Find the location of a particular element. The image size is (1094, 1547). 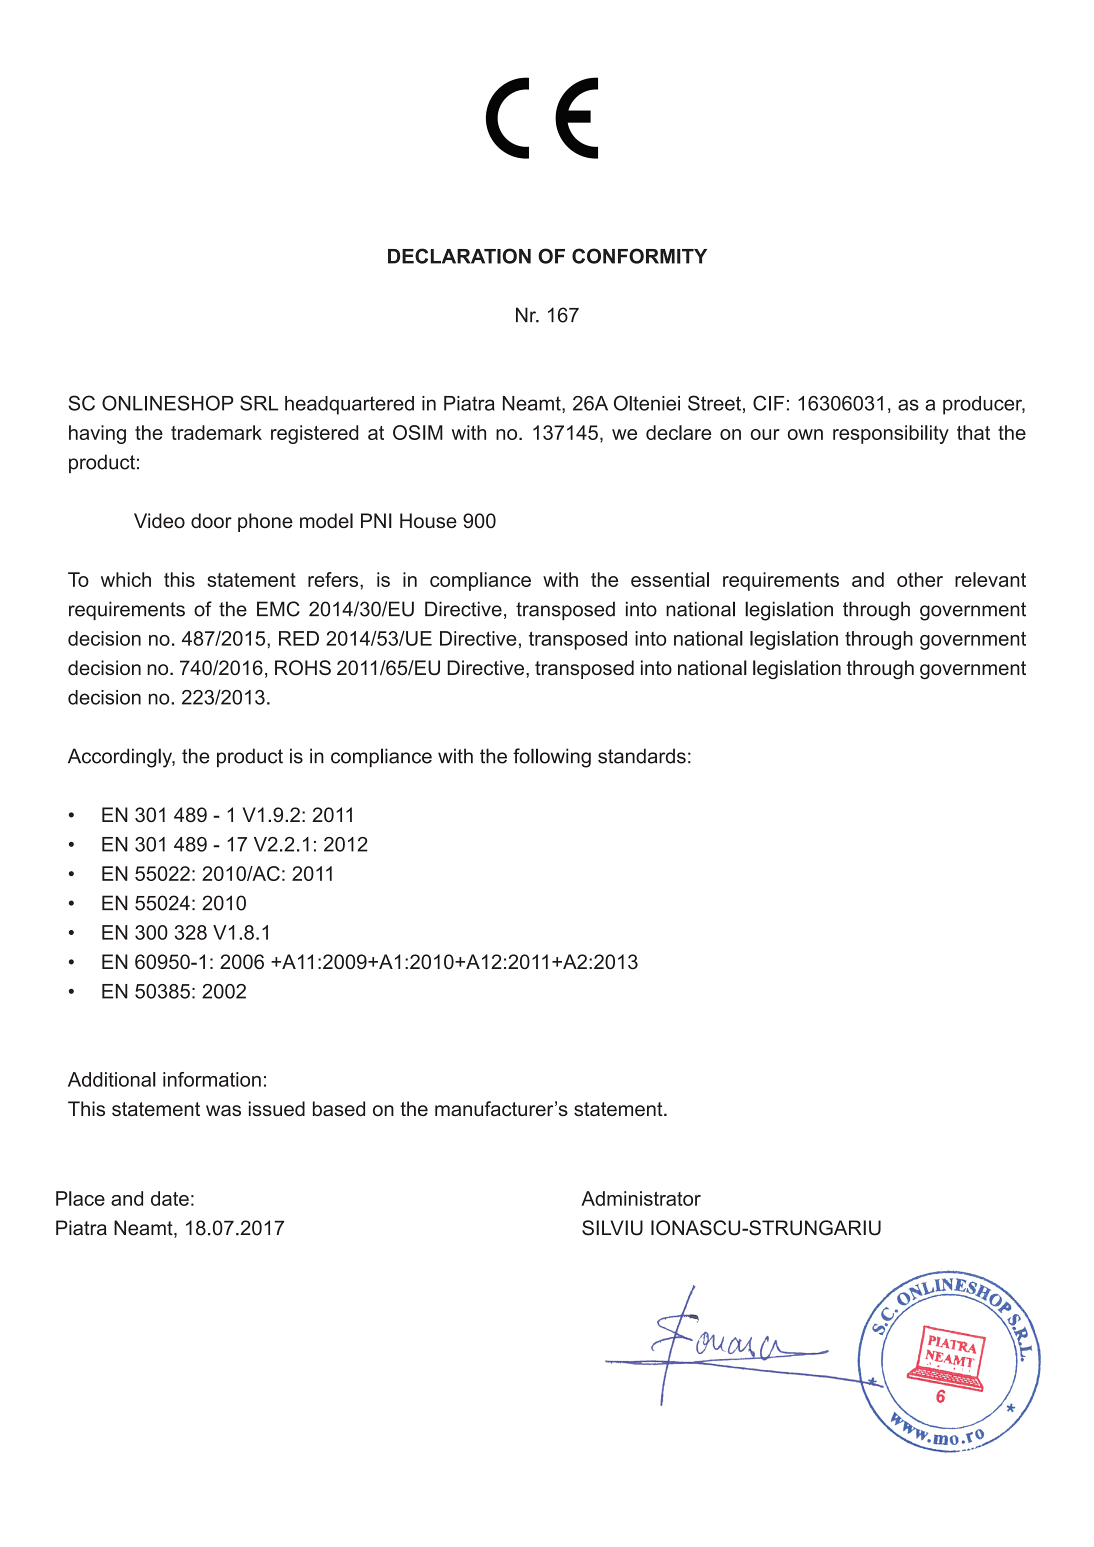

Administrator is located at coordinates (641, 1198).
